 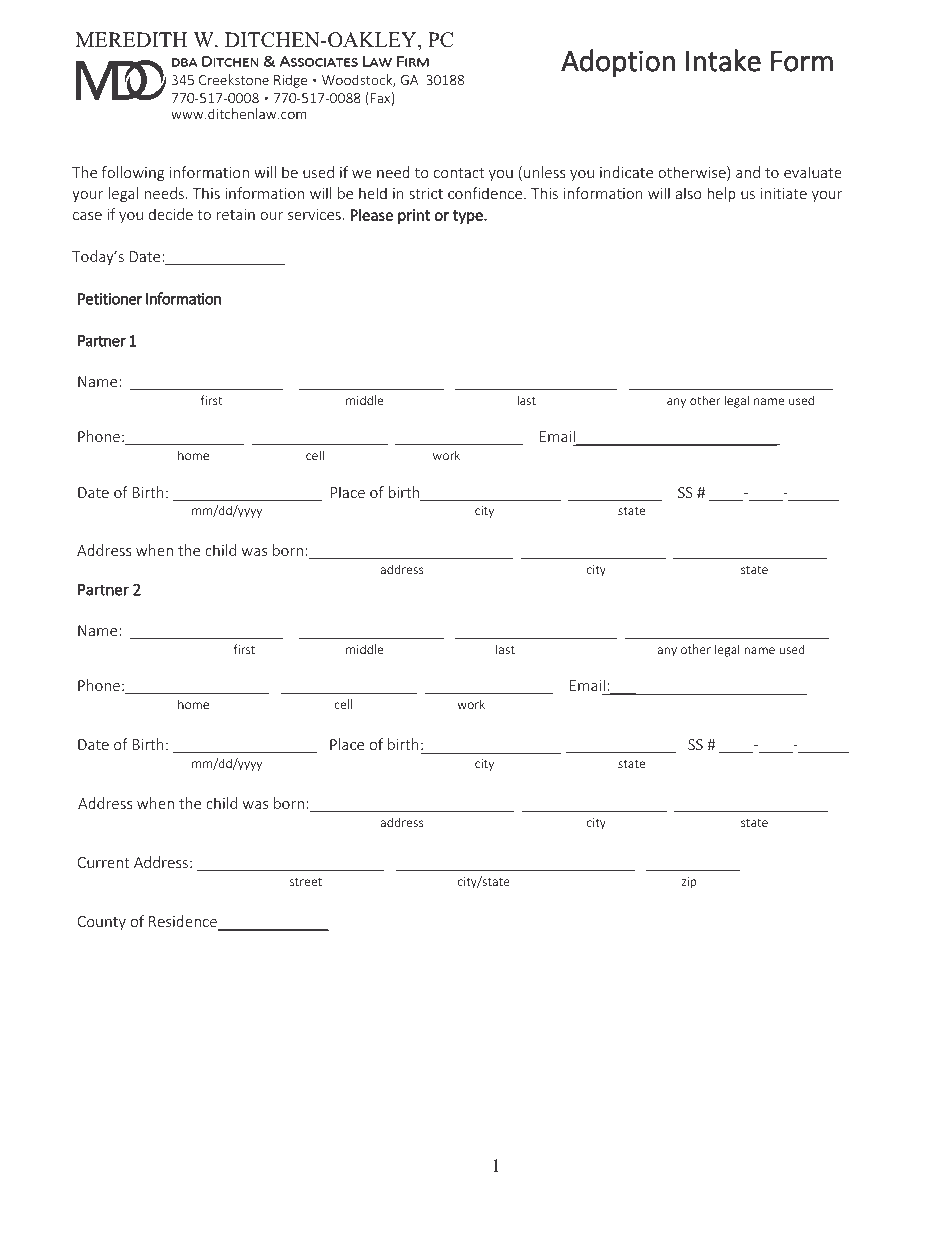 I want to click on DBA, so click(x=184, y=62).
